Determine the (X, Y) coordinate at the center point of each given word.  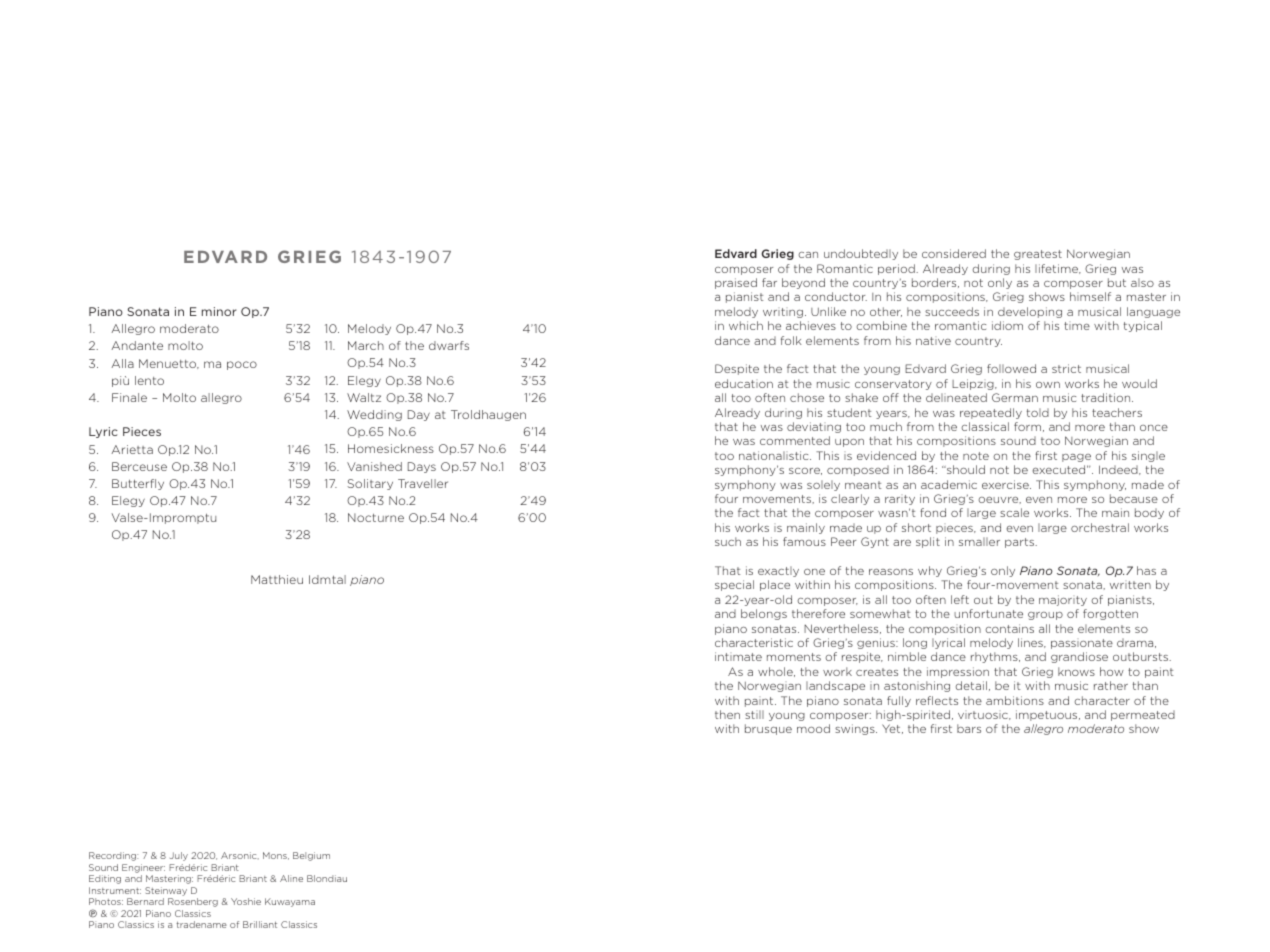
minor (219, 311)
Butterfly (138, 484)
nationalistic (775, 455)
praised (736, 283)
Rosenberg (193, 902)
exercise (1006, 484)
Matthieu (277, 579)
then (727, 714)
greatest (1038, 255)
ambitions (1015, 700)
